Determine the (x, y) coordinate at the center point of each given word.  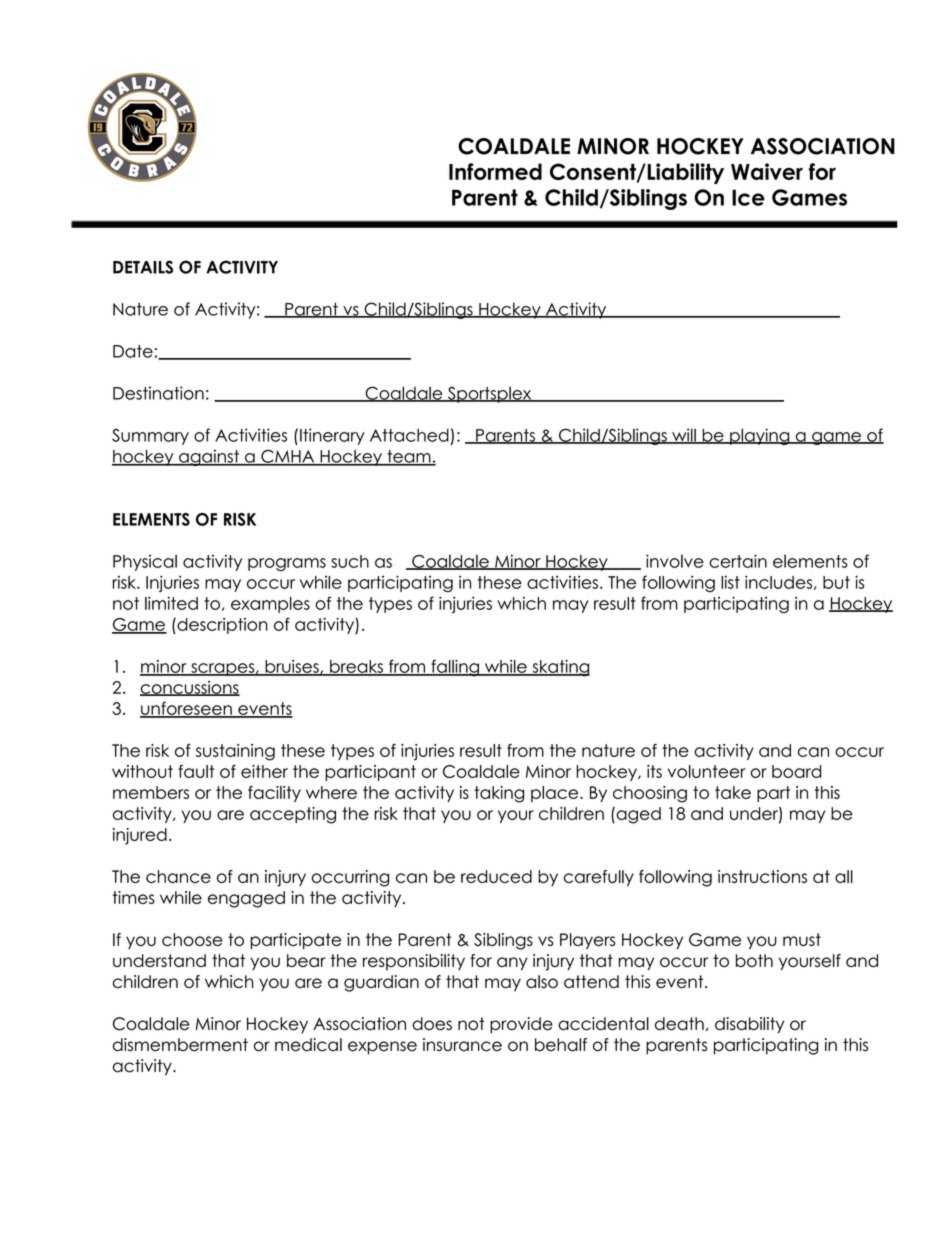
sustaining (235, 752)
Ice (748, 197)
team (409, 457)
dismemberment (180, 1045)
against (209, 457)
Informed (495, 171)
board (796, 771)
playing (760, 436)
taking (499, 794)
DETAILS (143, 267)
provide (521, 1025)
